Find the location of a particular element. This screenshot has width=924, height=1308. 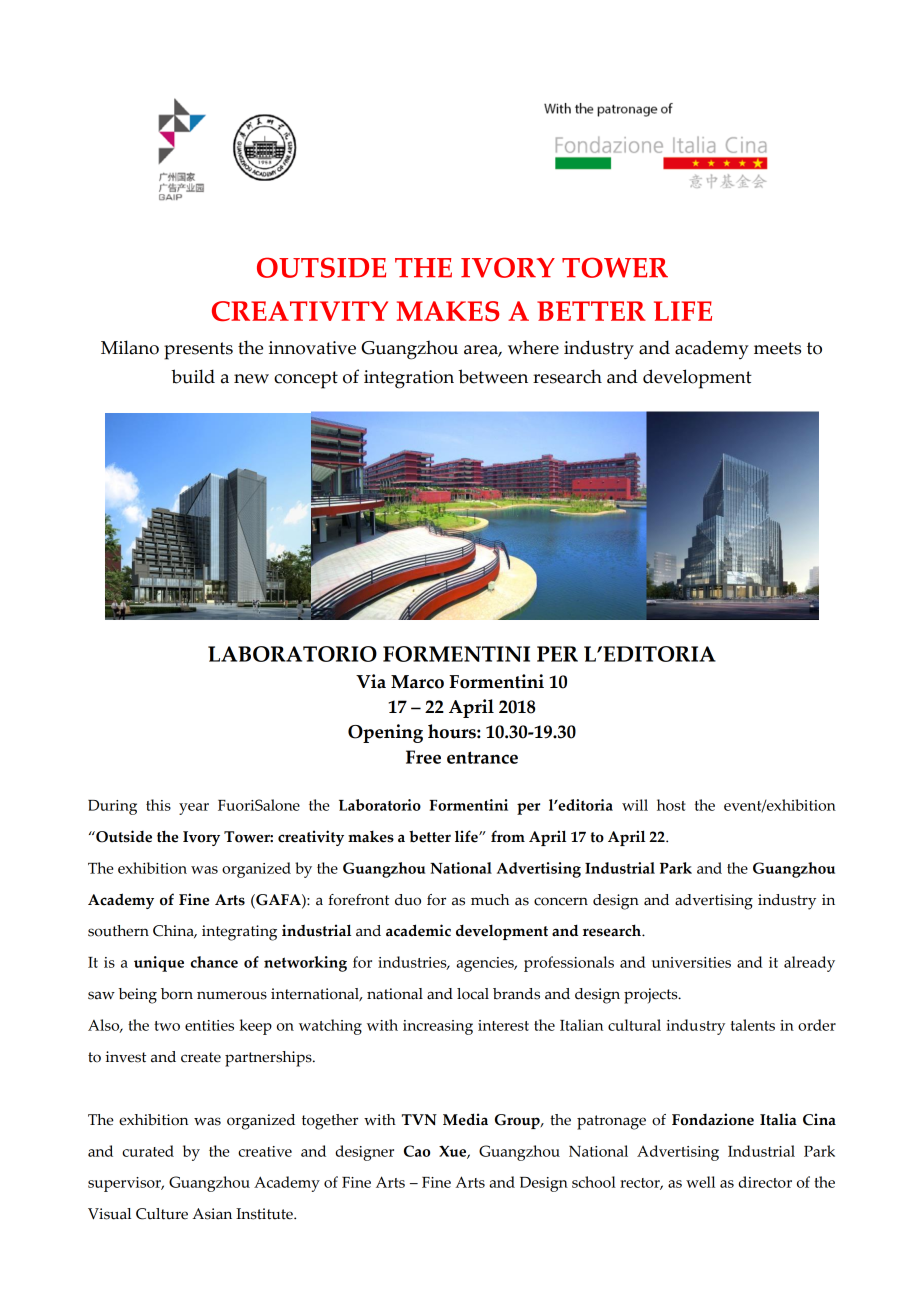

entrance is located at coordinates (482, 757).
